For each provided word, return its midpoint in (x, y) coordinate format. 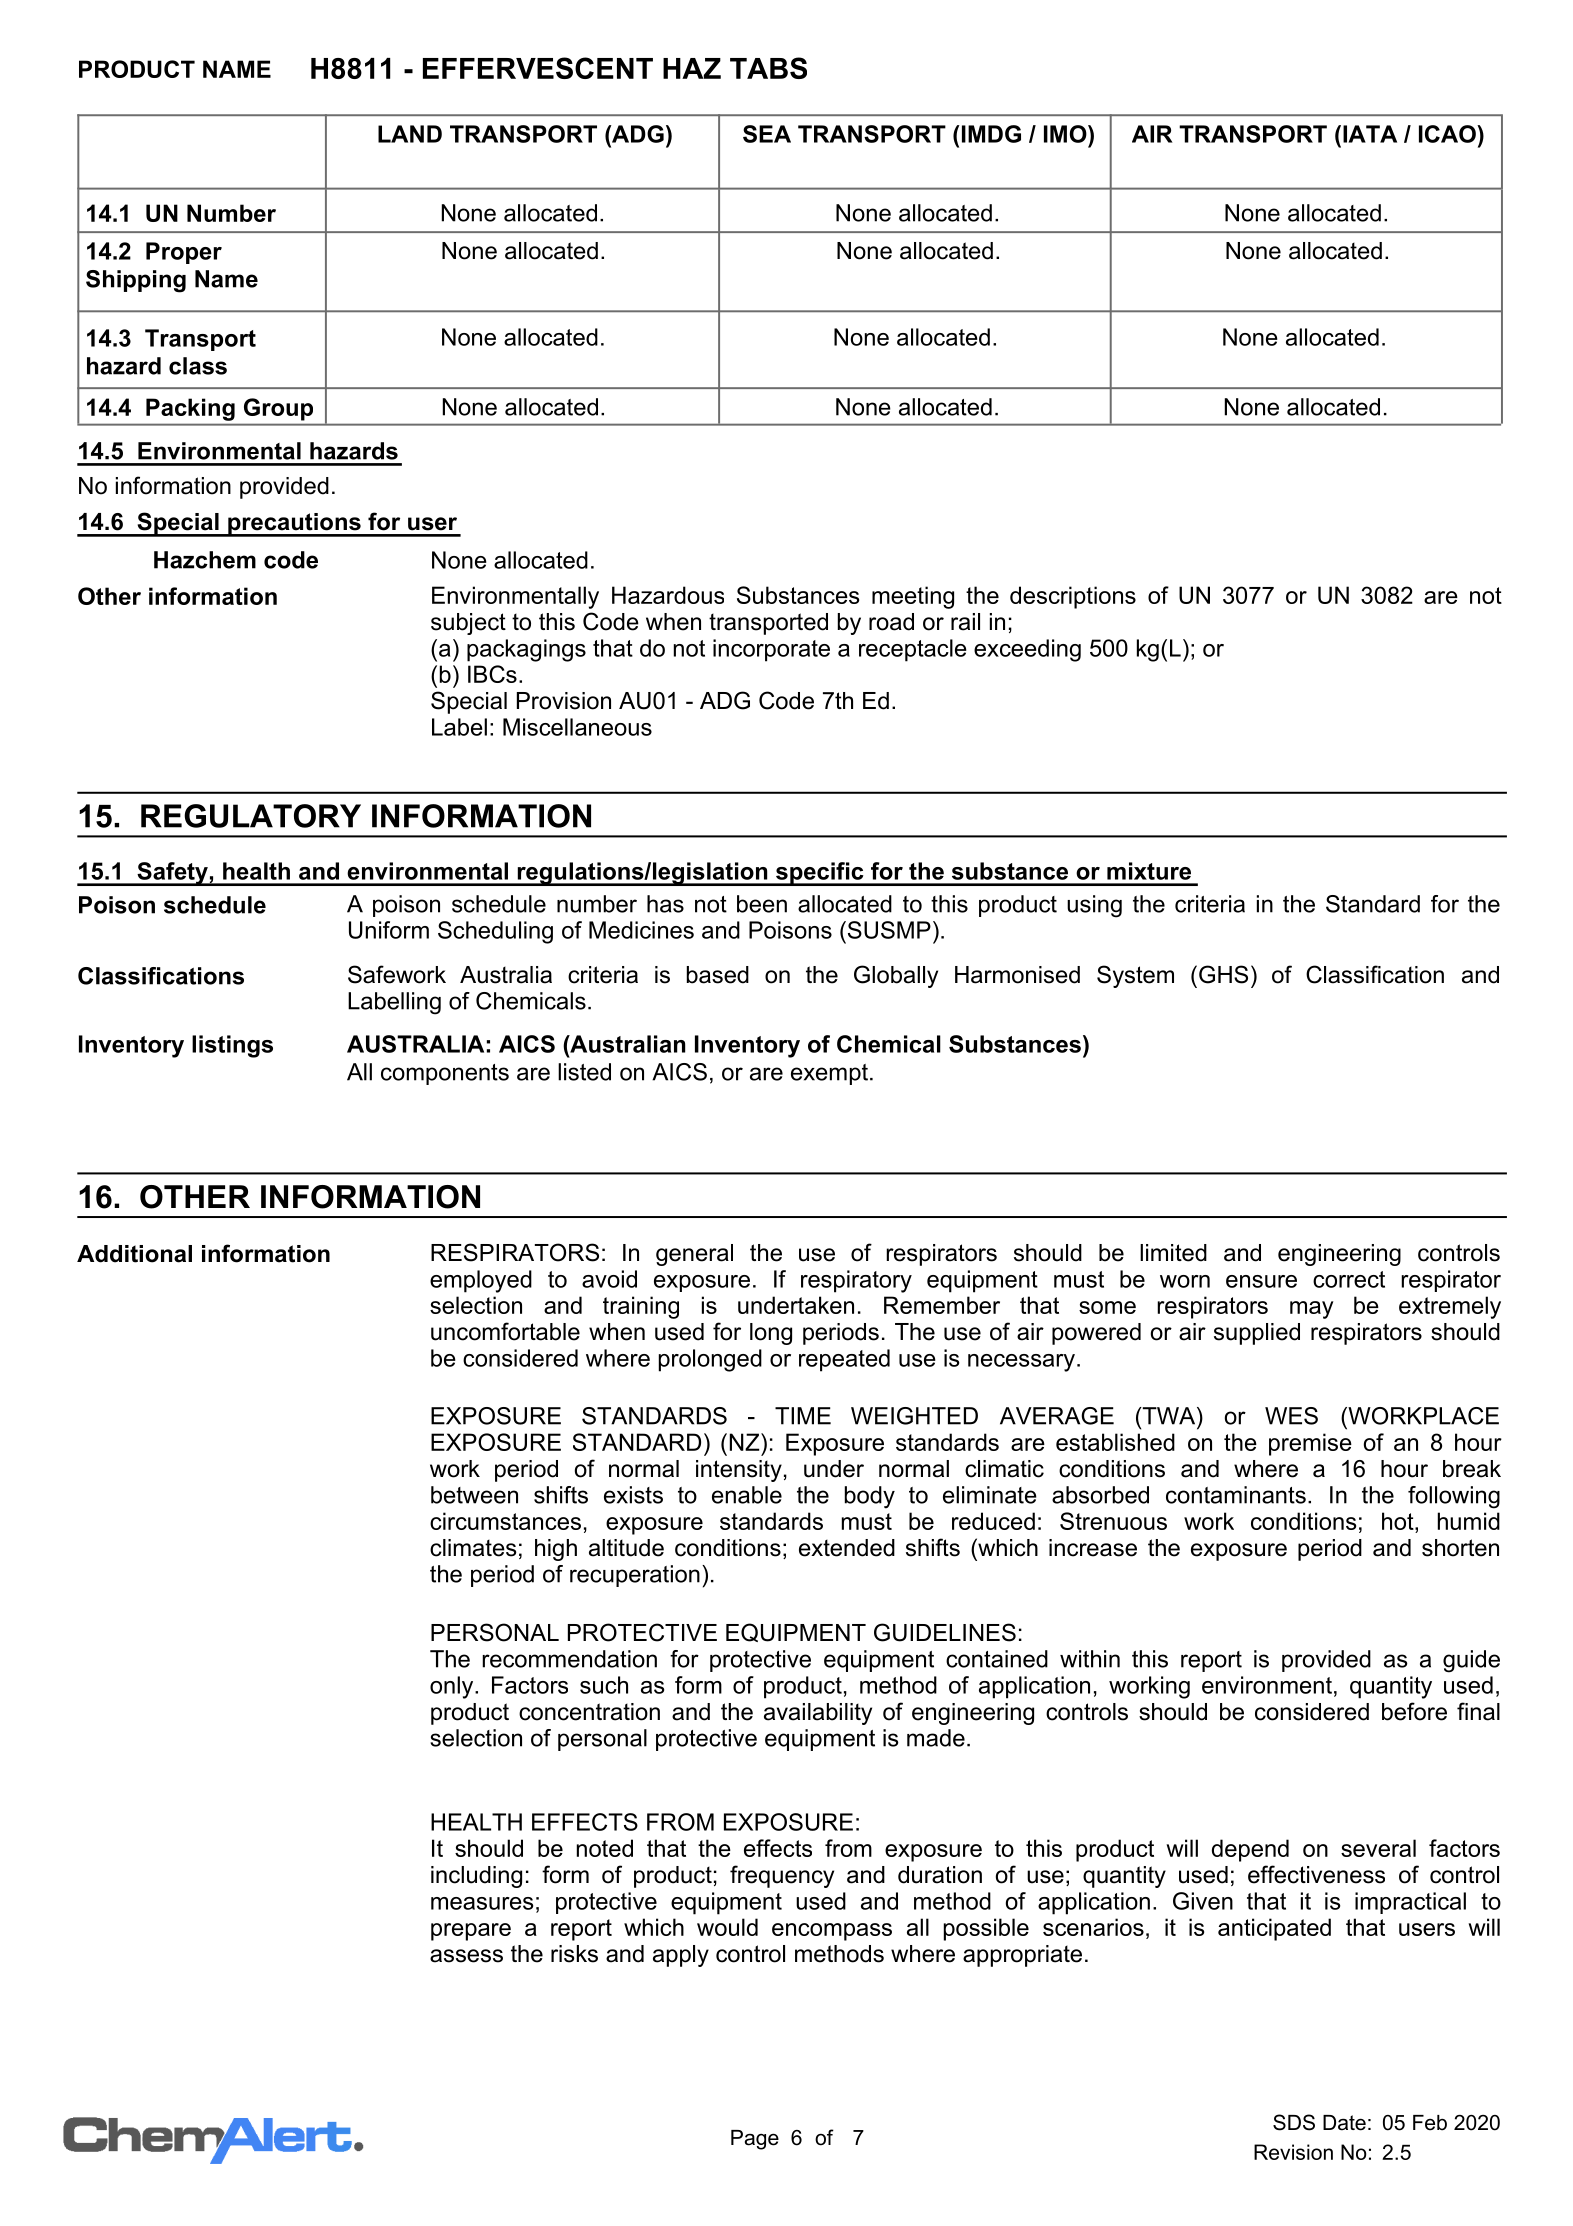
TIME (803, 1416)
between (474, 1495)
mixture (1149, 871)
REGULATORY (251, 816)
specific (820, 874)
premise (1310, 1444)
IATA (1370, 134)
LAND (410, 134)
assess (466, 1956)
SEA (767, 134)
